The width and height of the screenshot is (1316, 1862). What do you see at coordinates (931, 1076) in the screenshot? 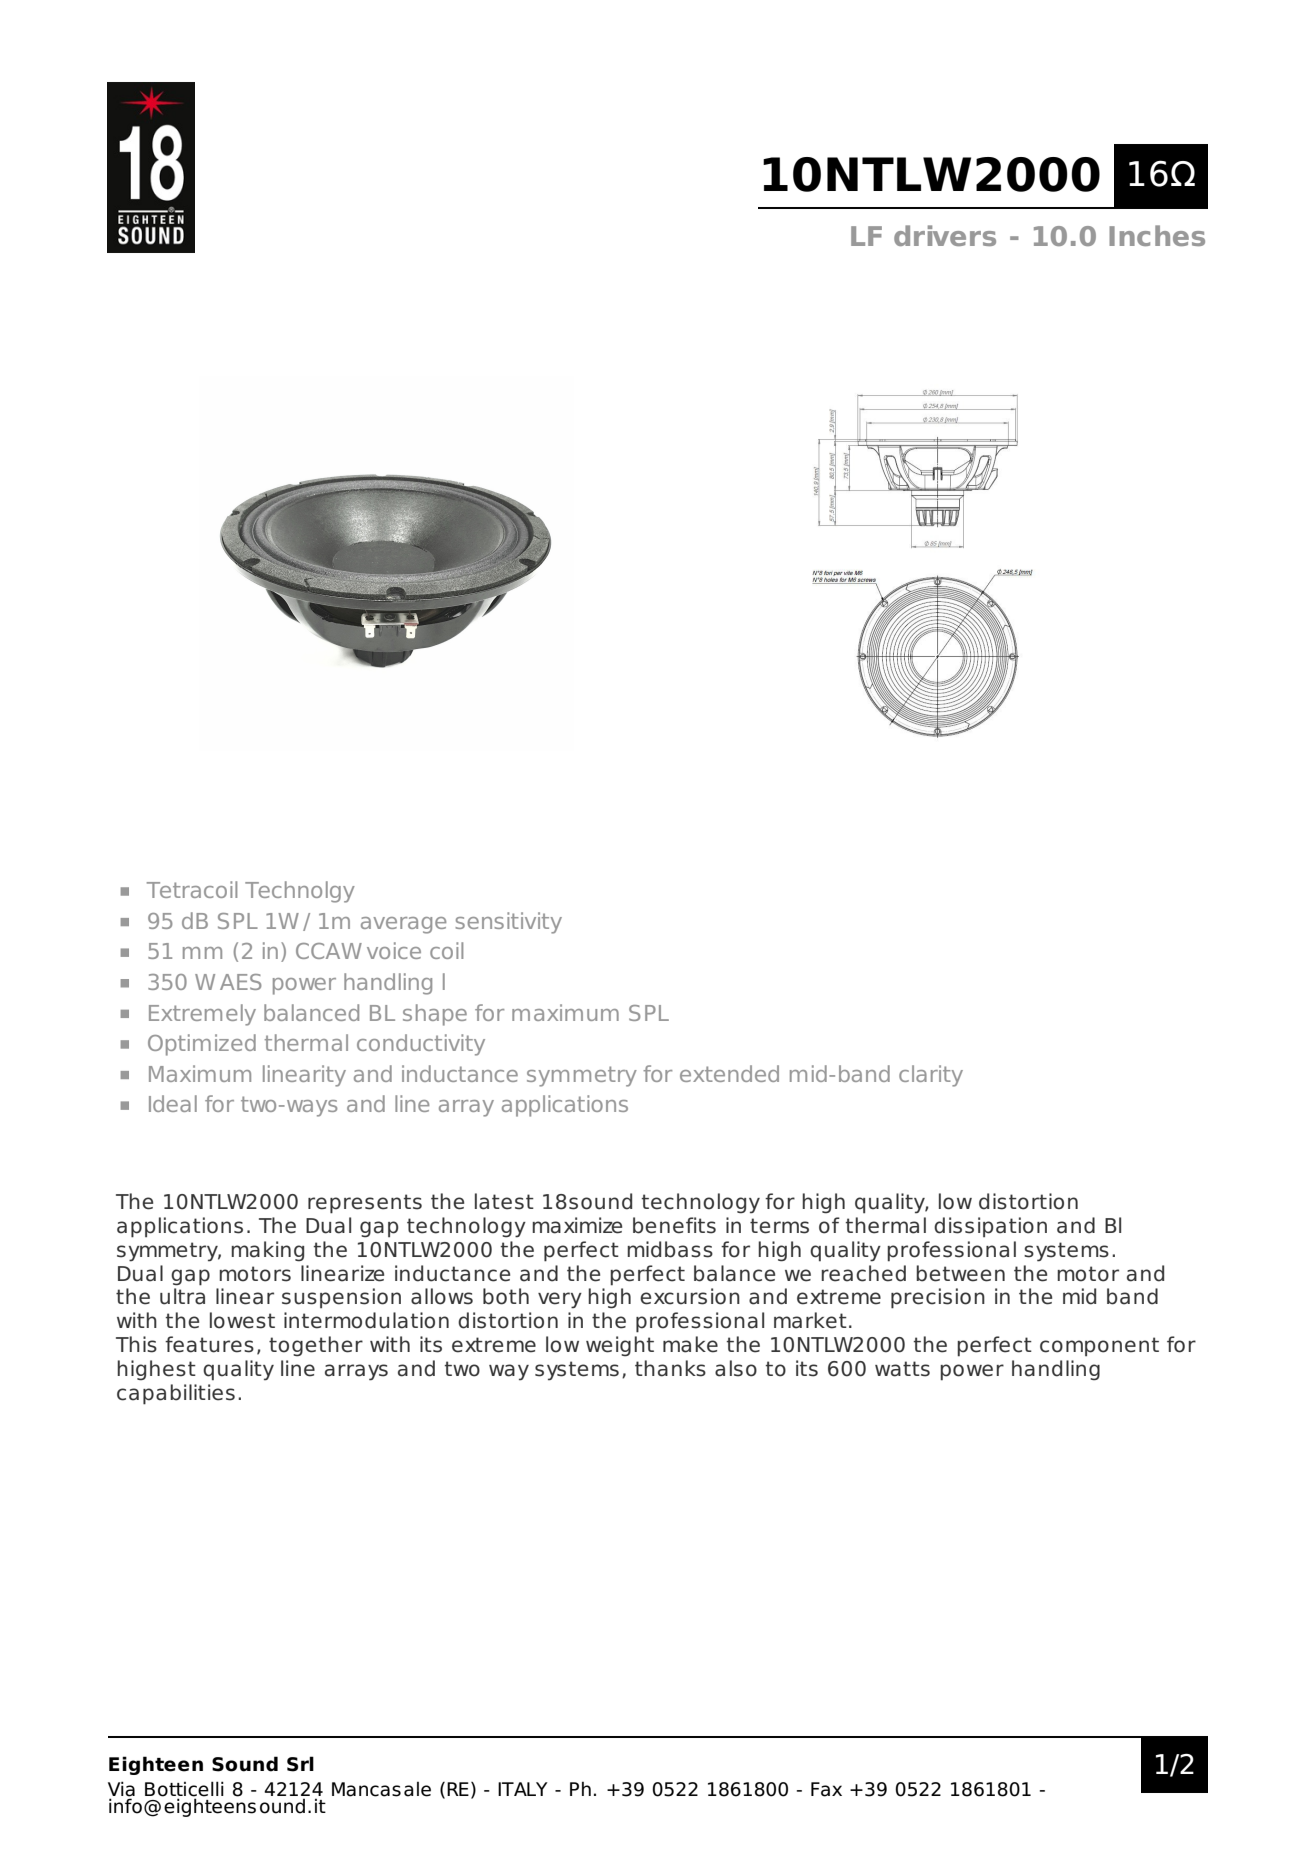
I see `clarity` at bounding box center [931, 1076].
